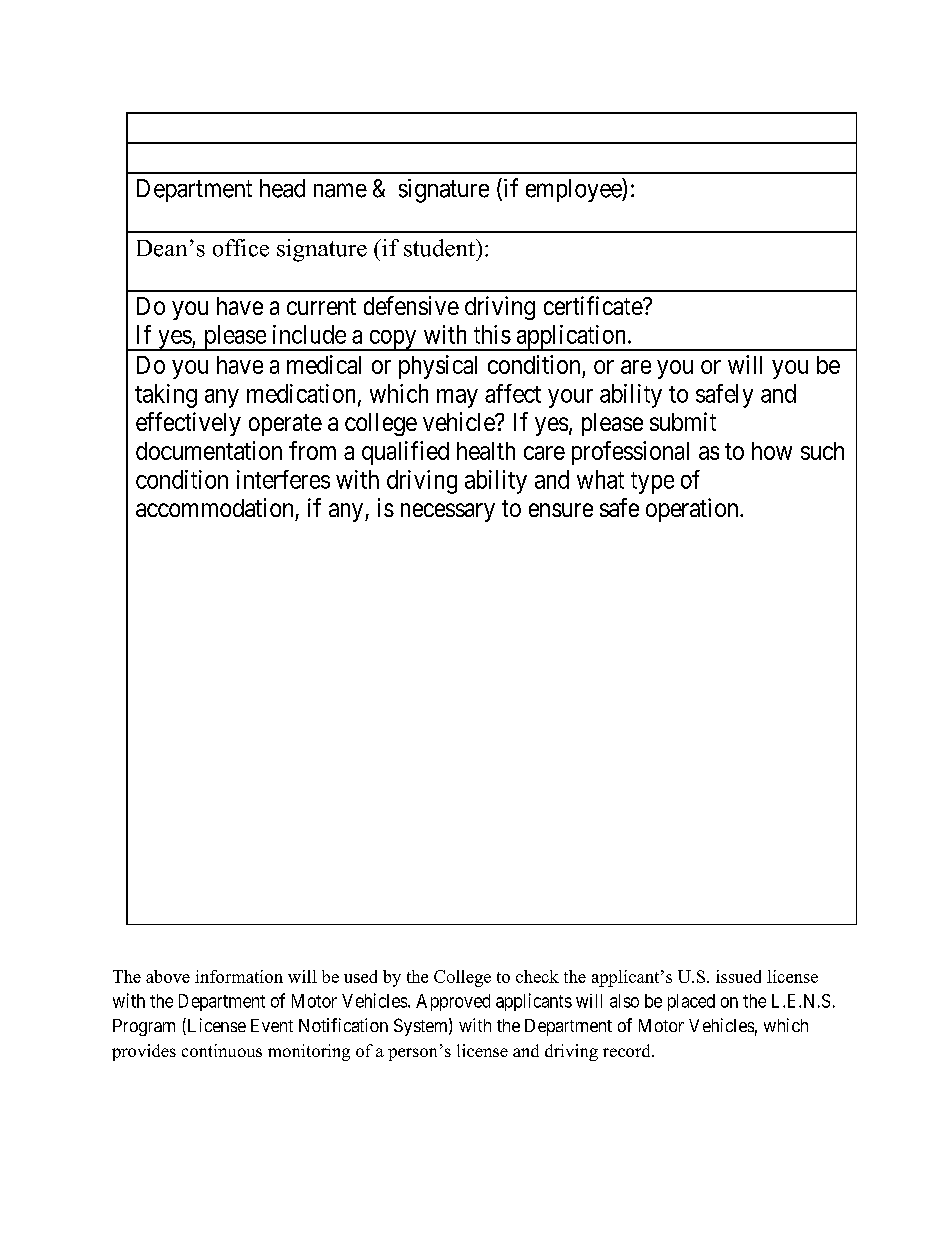  Describe the element at coordinates (440, 248) in the screenshot. I see `student` at that location.
